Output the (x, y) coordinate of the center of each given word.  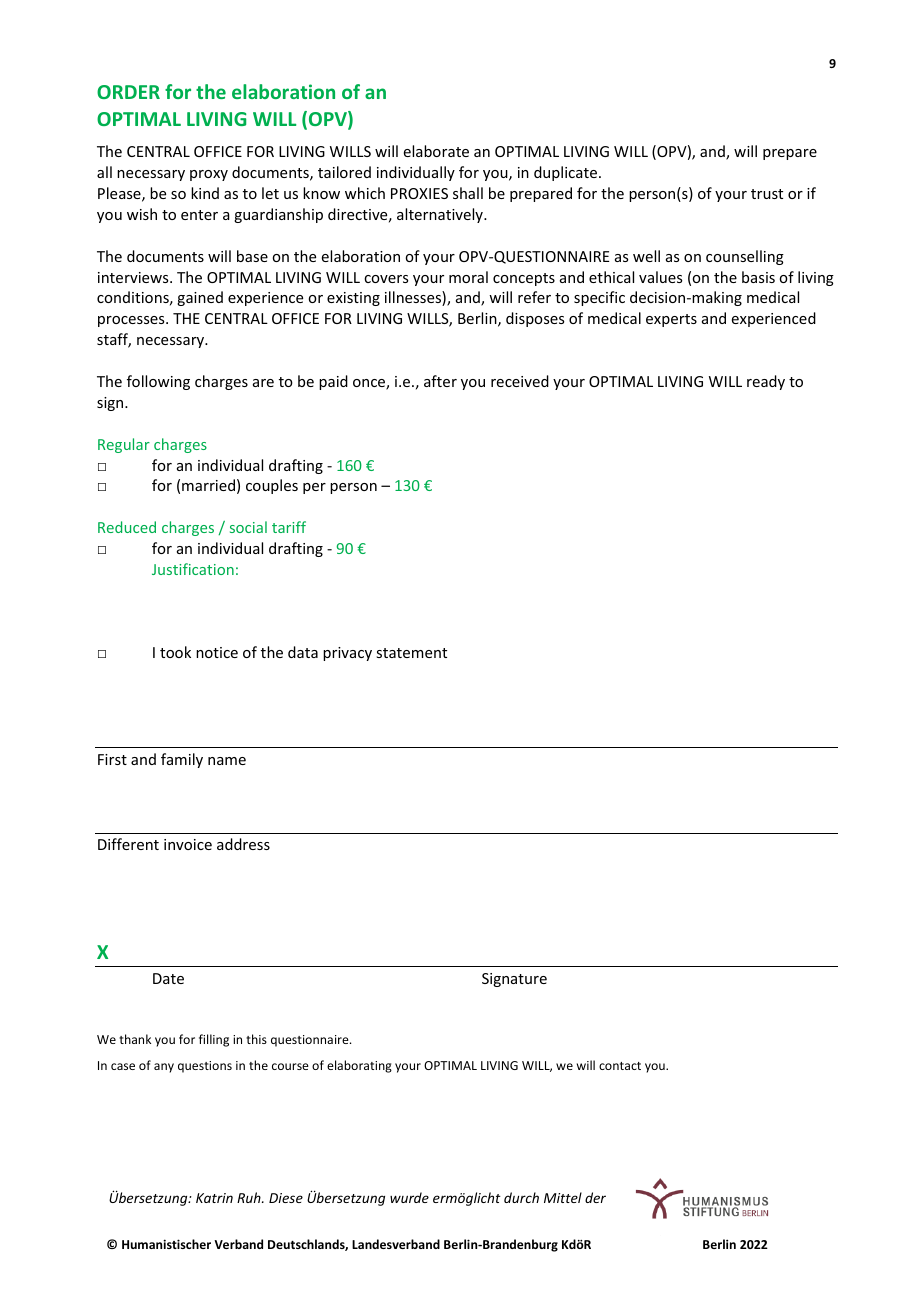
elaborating (359, 1066)
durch (521, 1197)
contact (620, 1066)
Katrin (214, 1198)
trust (767, 194)
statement (411, 653)
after (440, 381)
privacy (347, 654)
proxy (209, 175)
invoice (188, 844)
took (175, 652)
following (158, 382)
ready (766, 382)
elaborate (436, 151)
